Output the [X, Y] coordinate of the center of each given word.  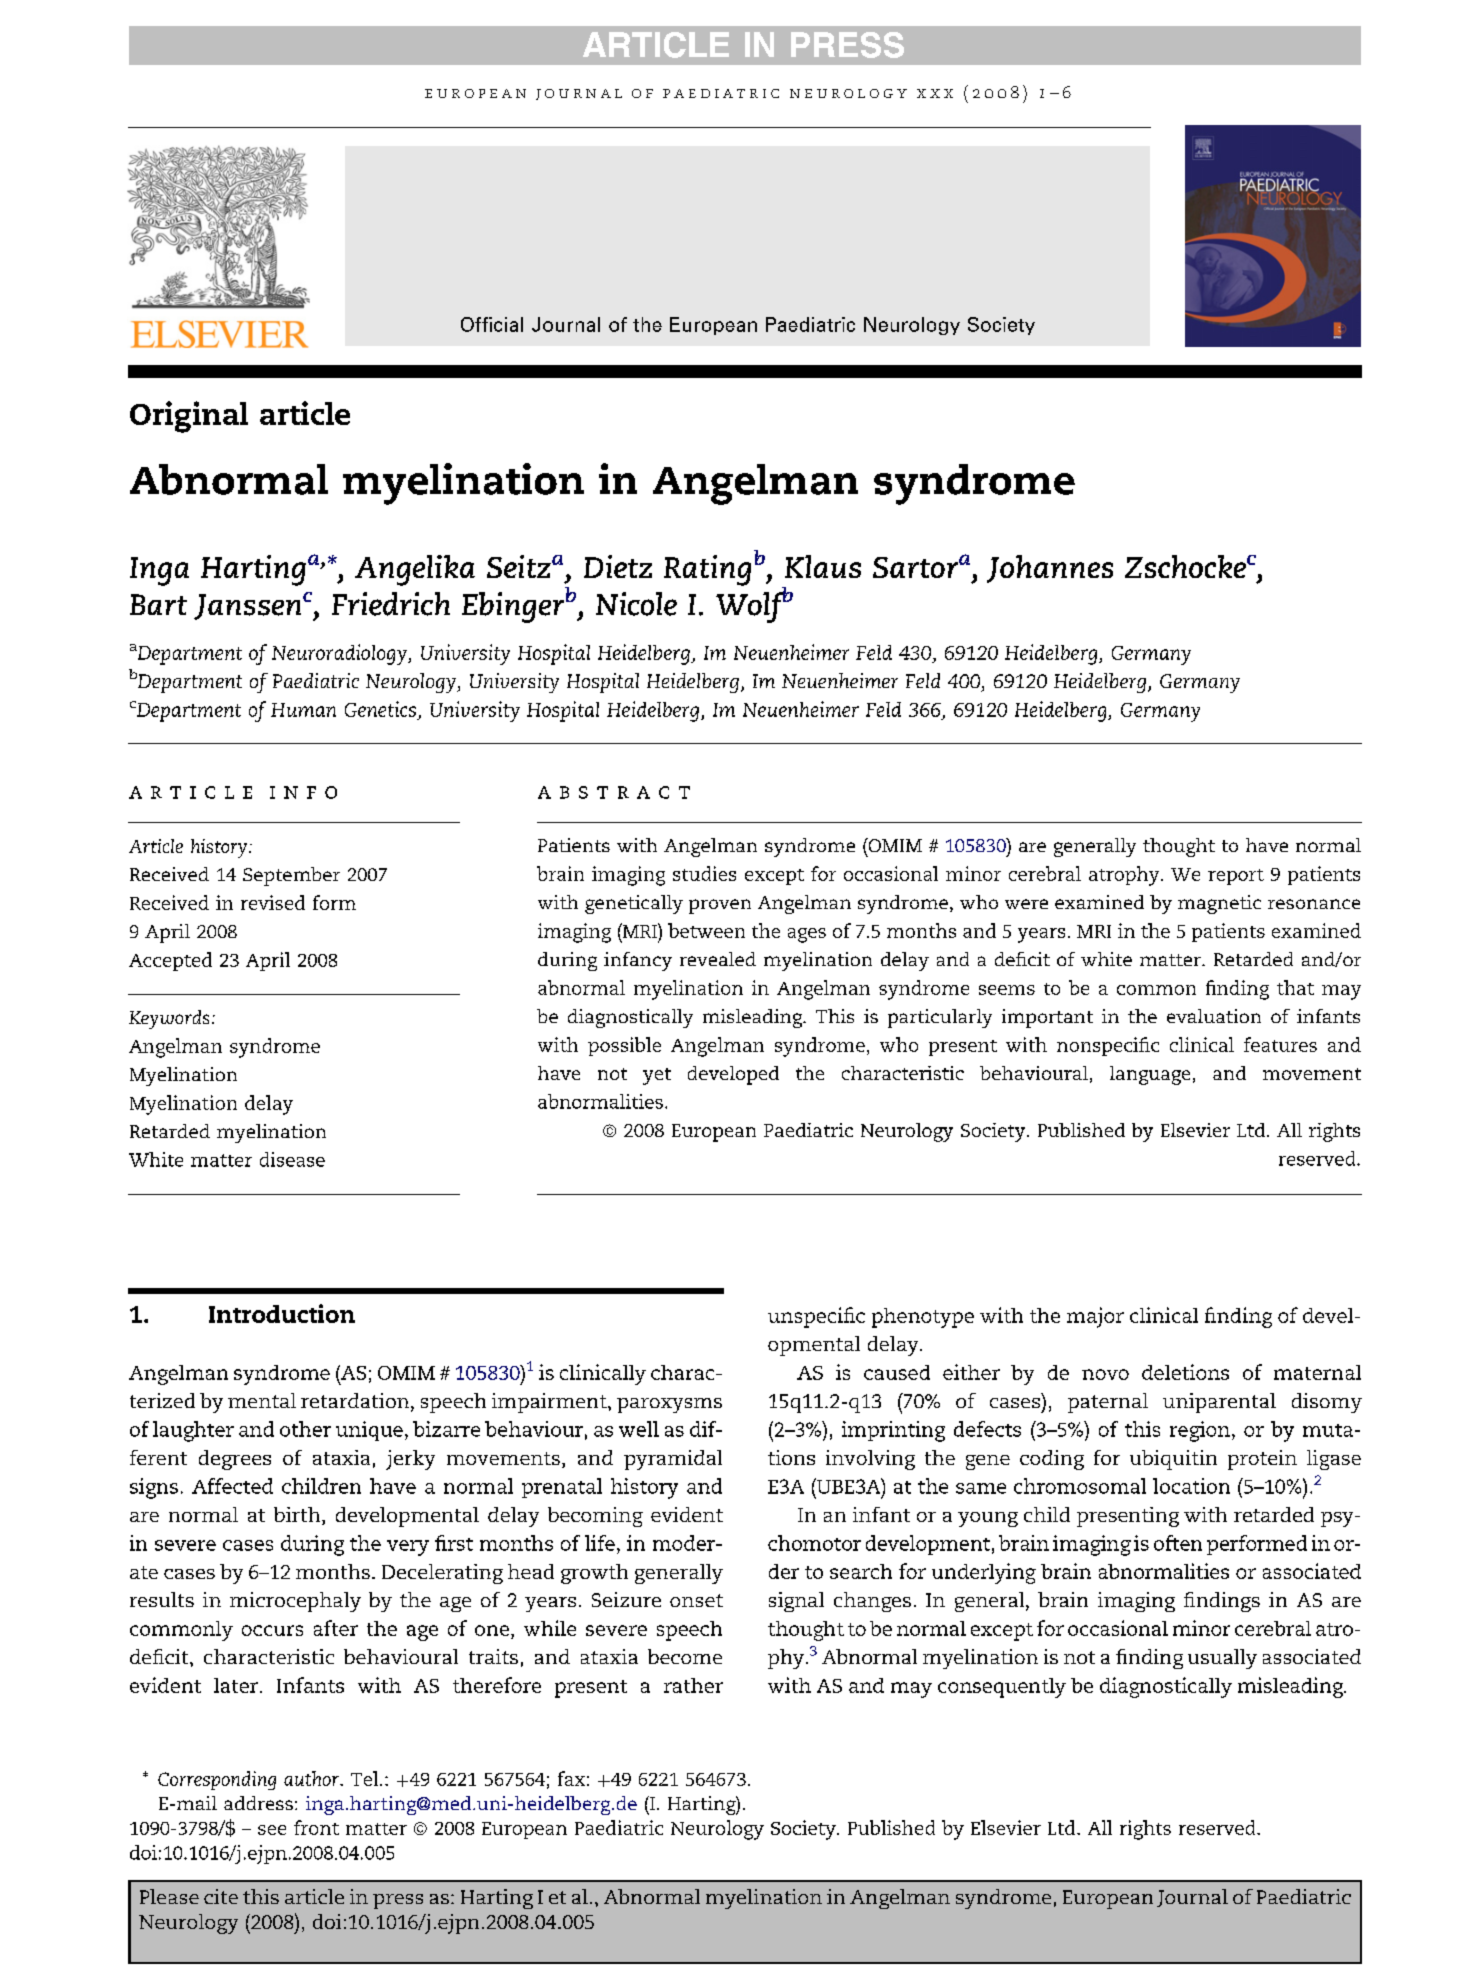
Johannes [1050, 569]
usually [1222, 1659]
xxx [935, 93]
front [316, 1827]
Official [492, 324]
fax [571, 1778]
